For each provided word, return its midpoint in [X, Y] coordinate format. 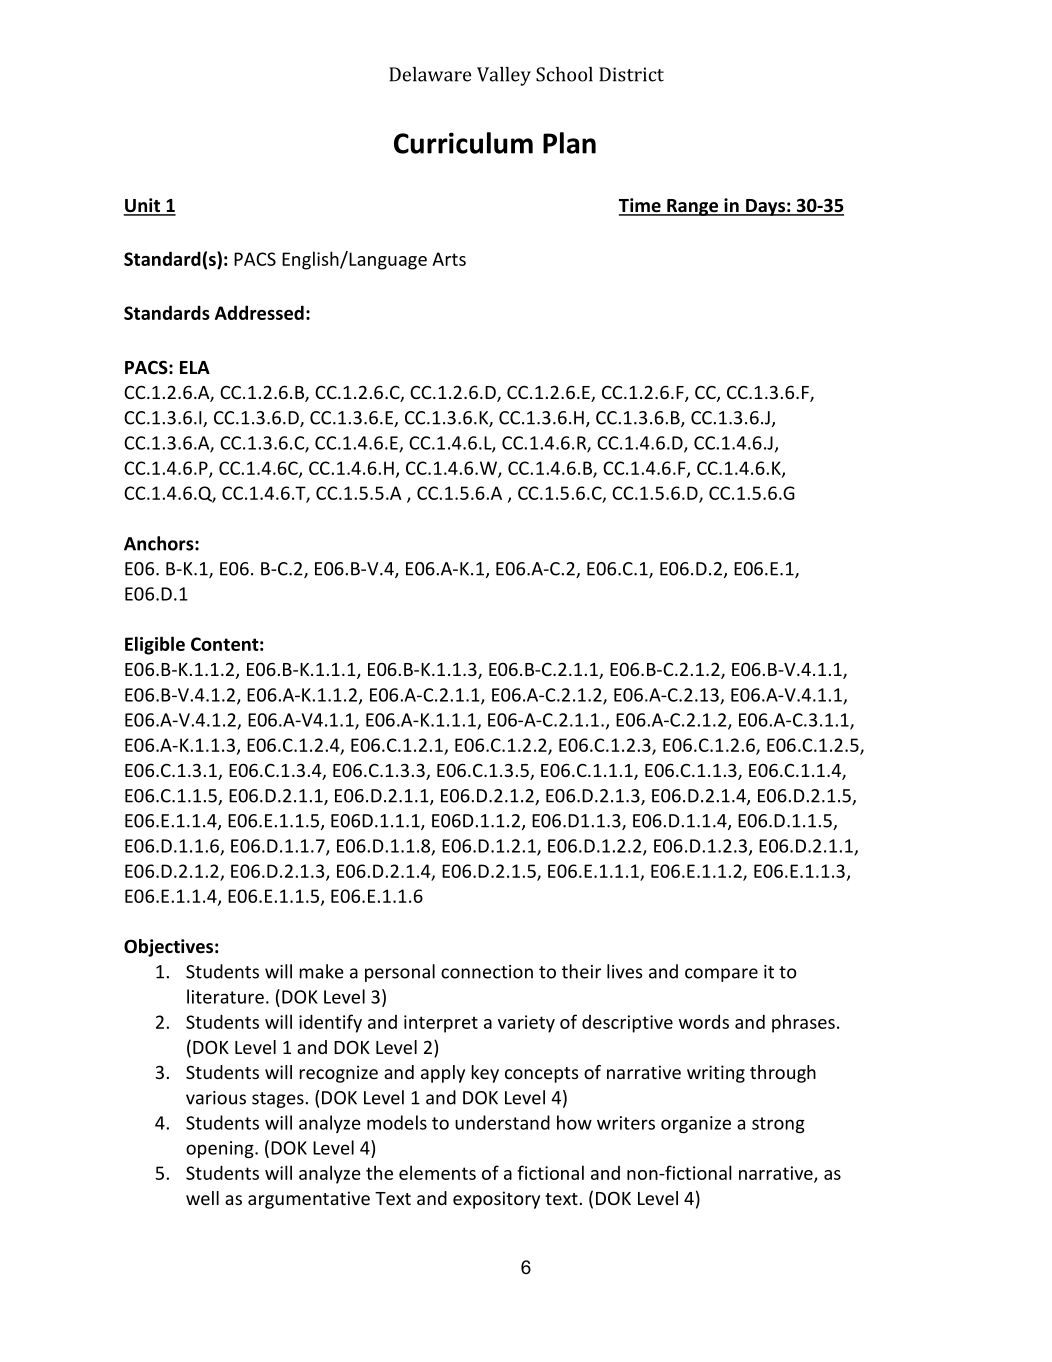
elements [437, 1172]
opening [221, 1149]
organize [696, 1124]
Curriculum [463, 143]
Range [693, 207]
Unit [143, 206]
